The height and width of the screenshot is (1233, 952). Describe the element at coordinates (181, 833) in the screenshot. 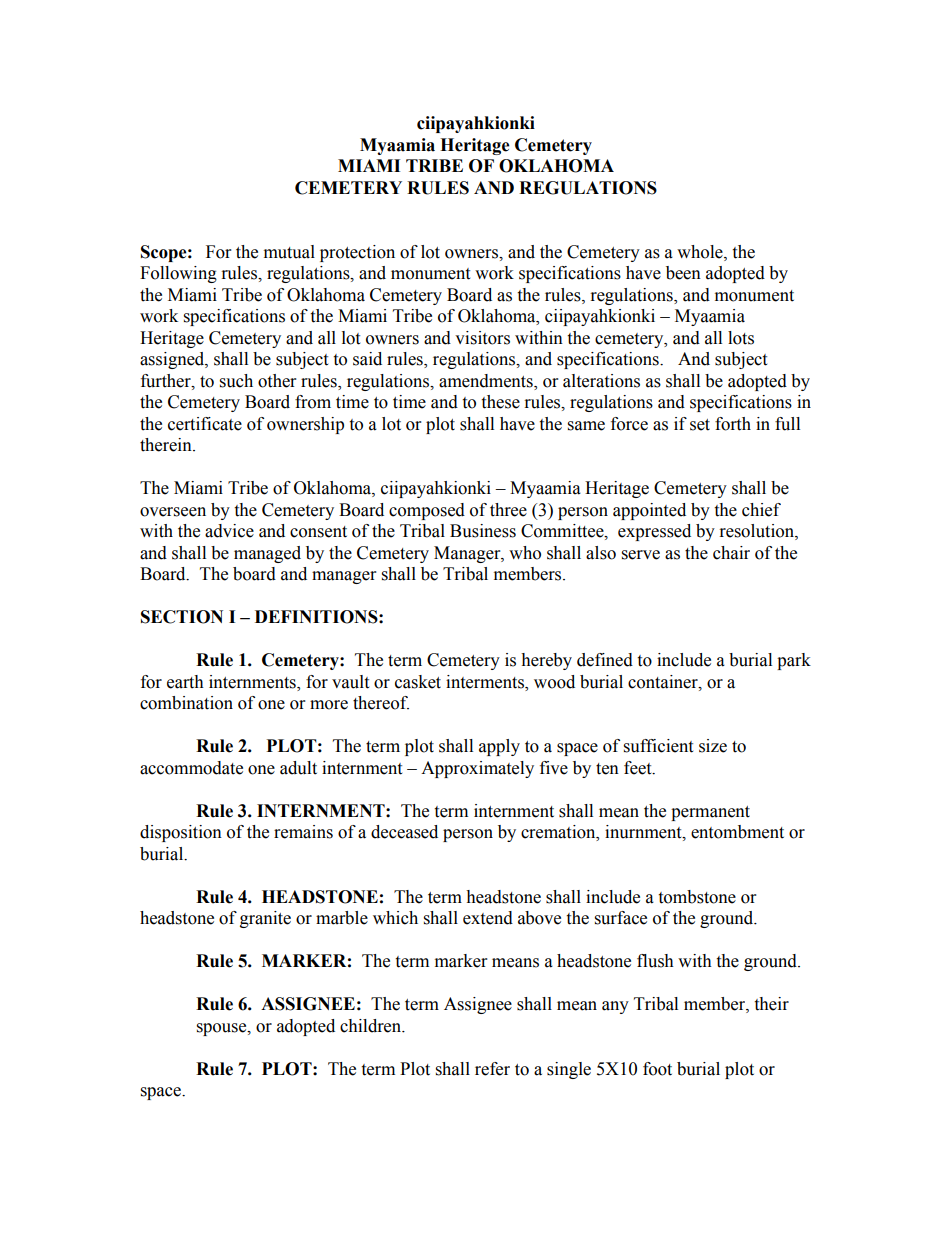

I see `disposition` at that location.
